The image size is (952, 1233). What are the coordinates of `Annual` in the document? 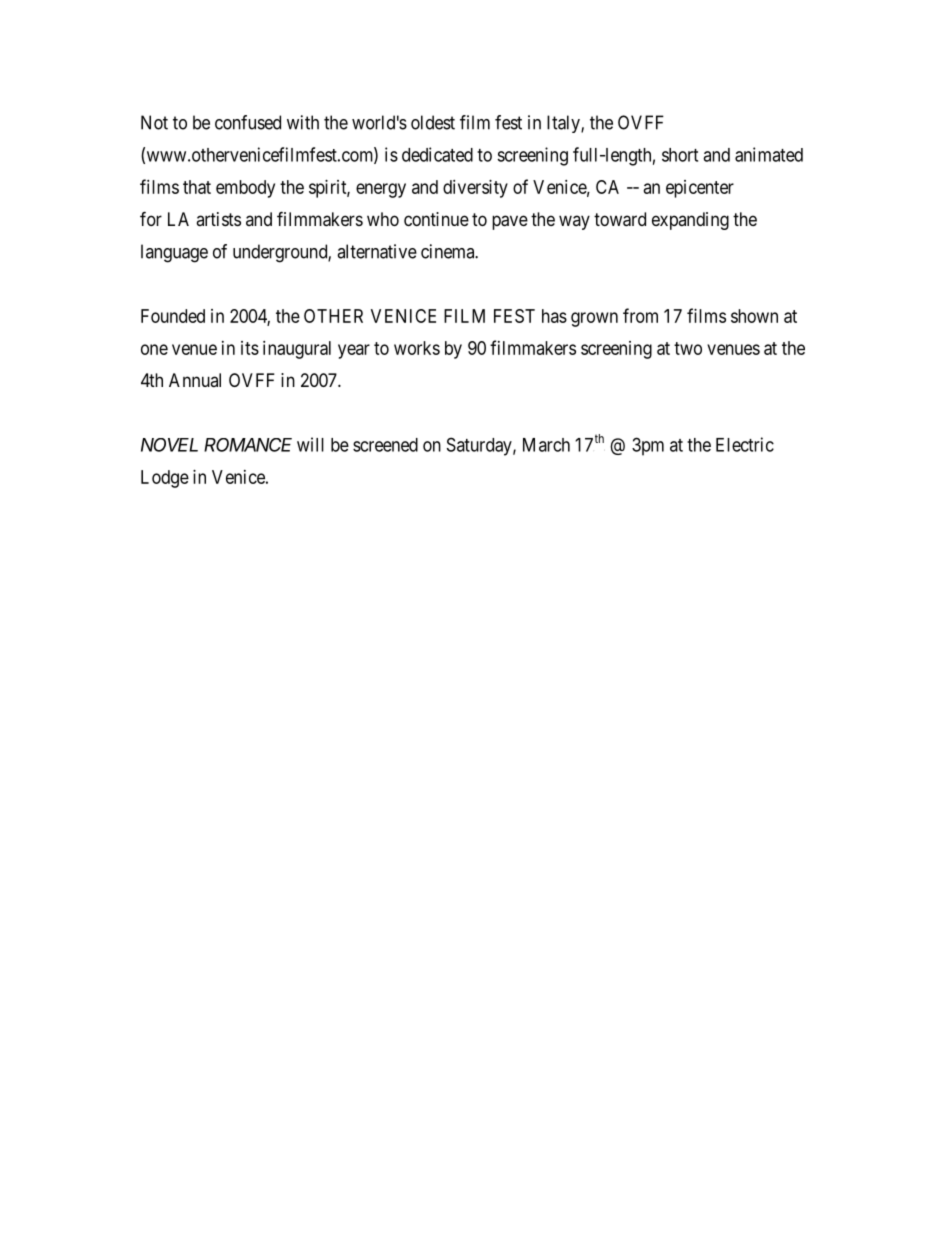 It's located at (195, 380).
